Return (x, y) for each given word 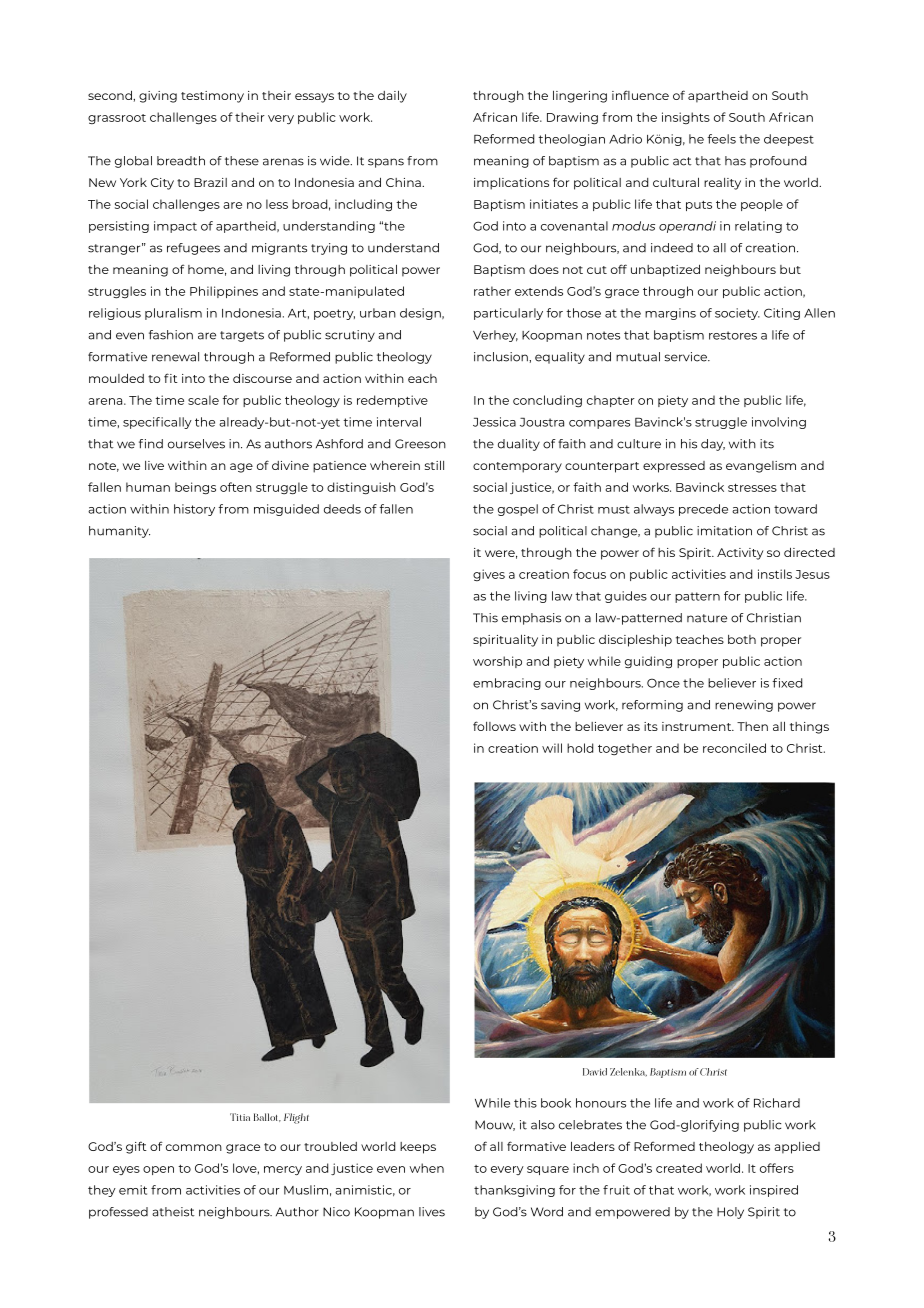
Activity (740, 554)
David (595, 1072)
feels (721, 139)
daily (392, 97)
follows (494, 726)
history (194, 510)
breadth (181, 161)
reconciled (734, 748)
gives (489, 575)
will (552, 748)
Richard (777, 1103)
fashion (171, 335)
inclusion (502, 357)
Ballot (267, 1117)
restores (733, 335)
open (158, 1170)
